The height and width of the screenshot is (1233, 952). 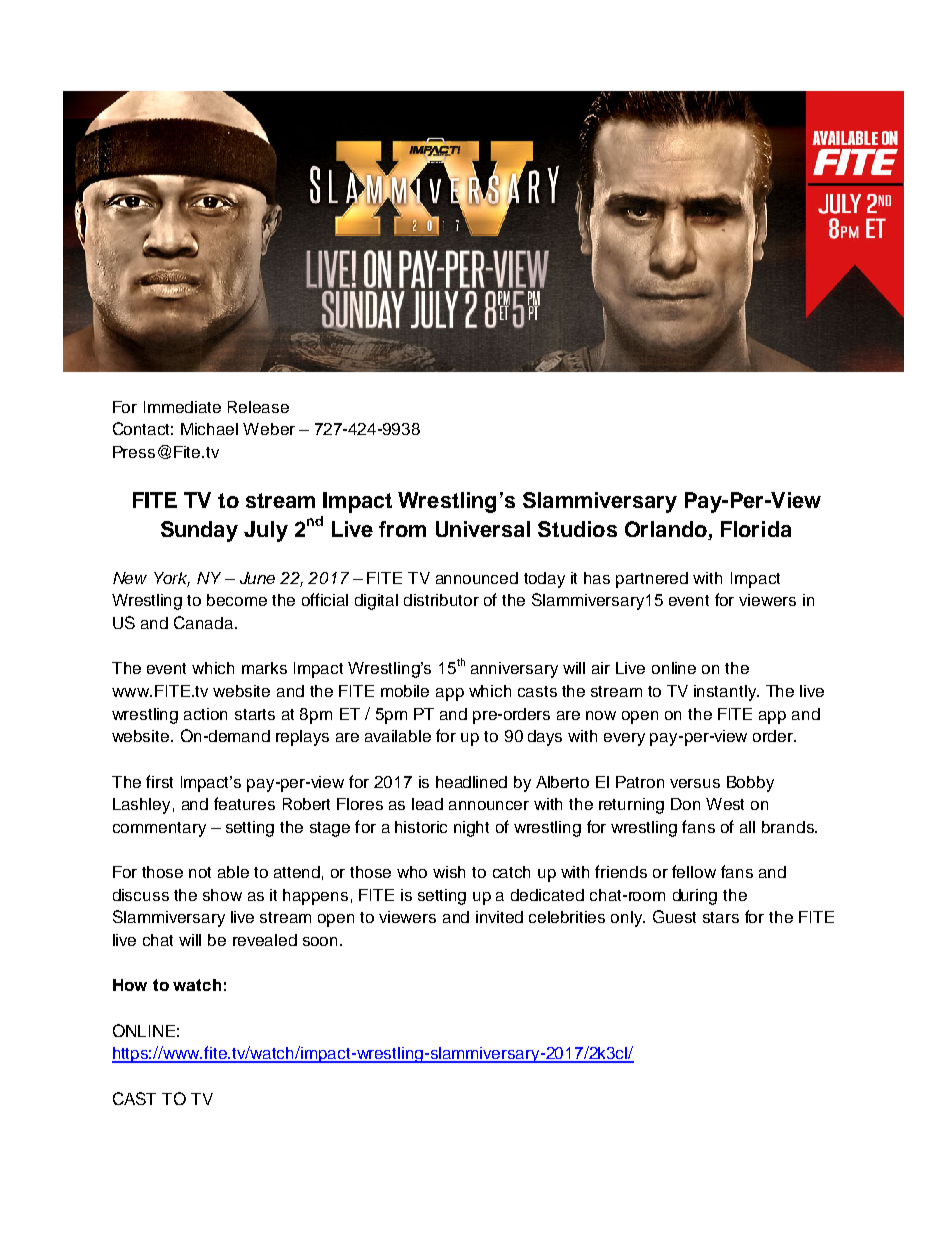 What do you see at coordinates (725, 804) in the screenshot?
I see `West` at bounding box center [725, 804].
